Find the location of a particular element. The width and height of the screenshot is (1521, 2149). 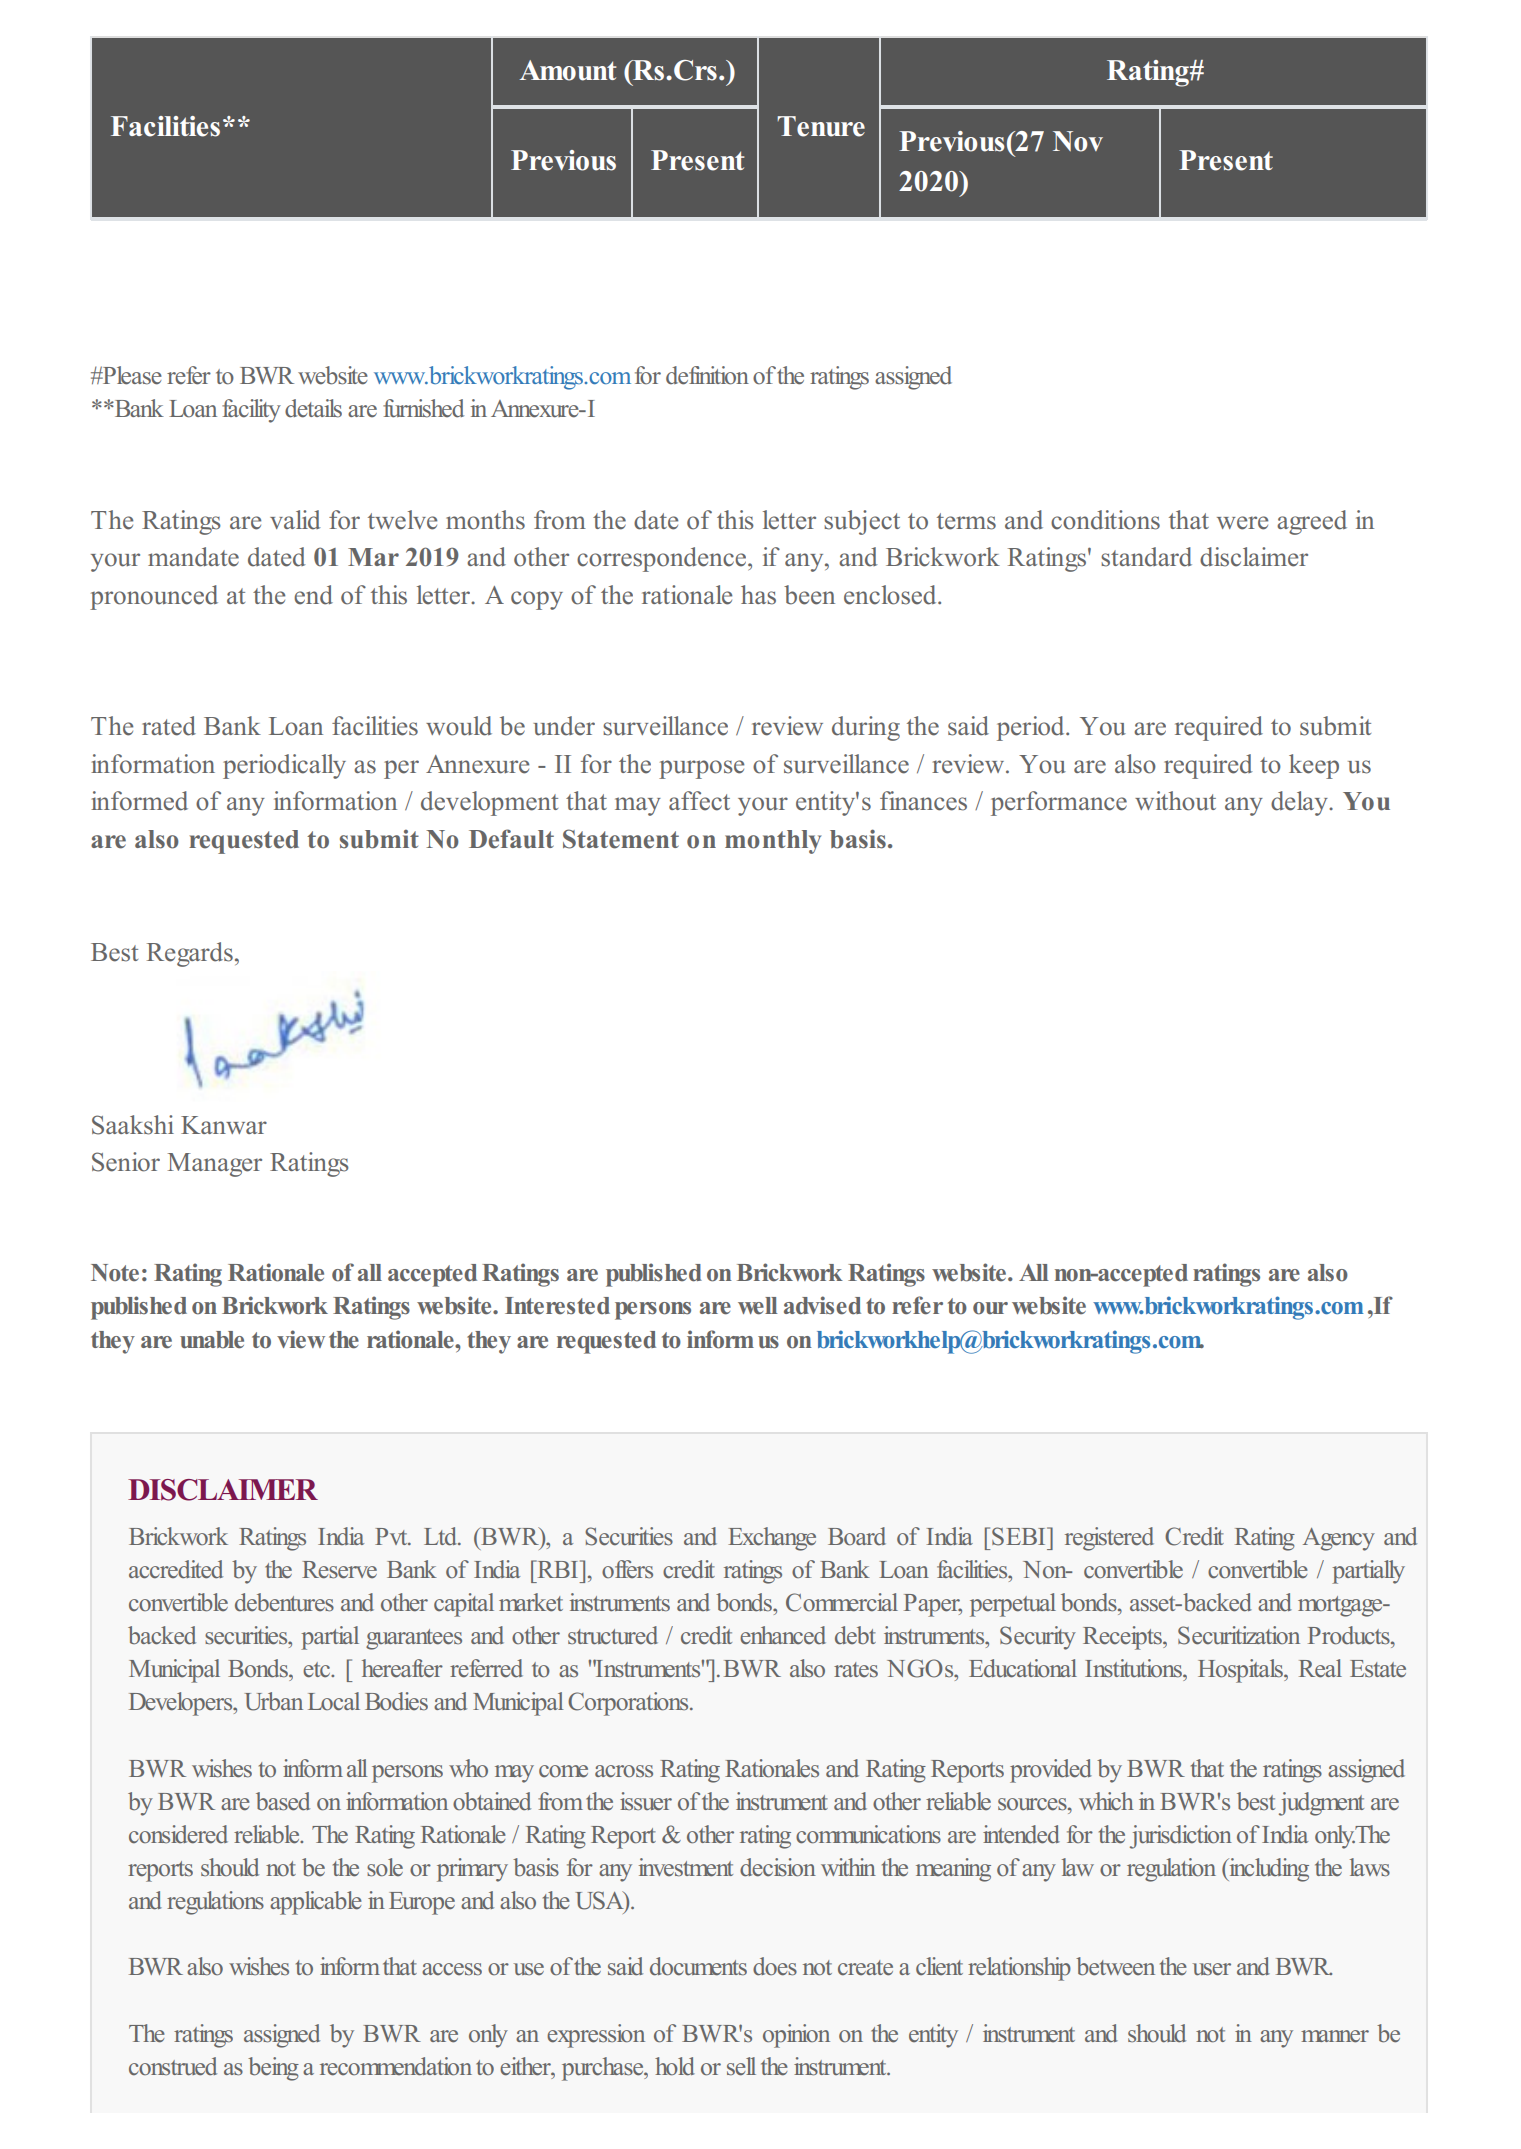

monthly is located at coordinates (773, 842).
